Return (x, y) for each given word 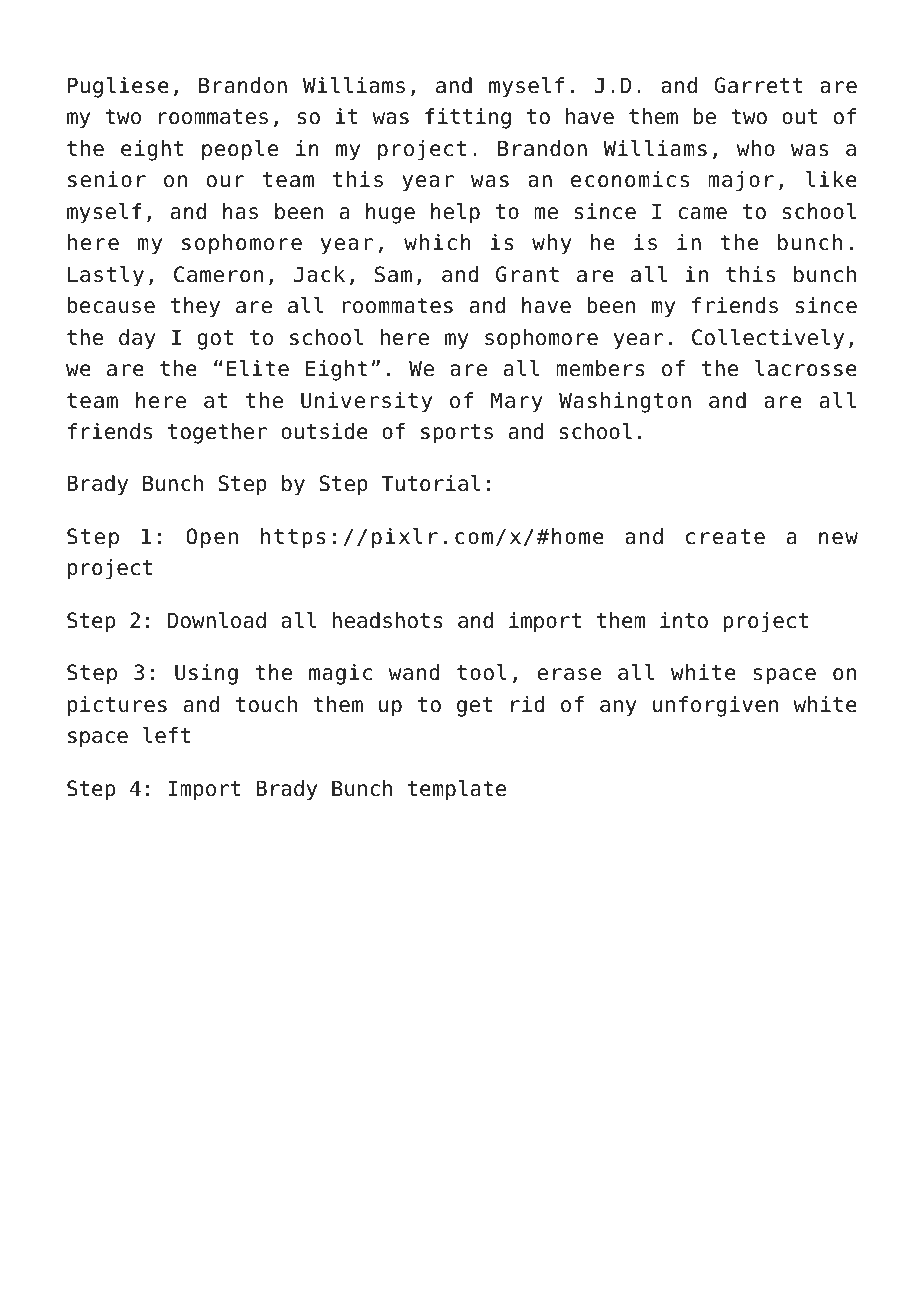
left (166, 735)
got (215, 340)
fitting (468, 118)
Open (212, 538)
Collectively (768, 339)
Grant (527, 274)
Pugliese (118, 87)
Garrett (759, 85)
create (725, 537)
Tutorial (430, 483)
